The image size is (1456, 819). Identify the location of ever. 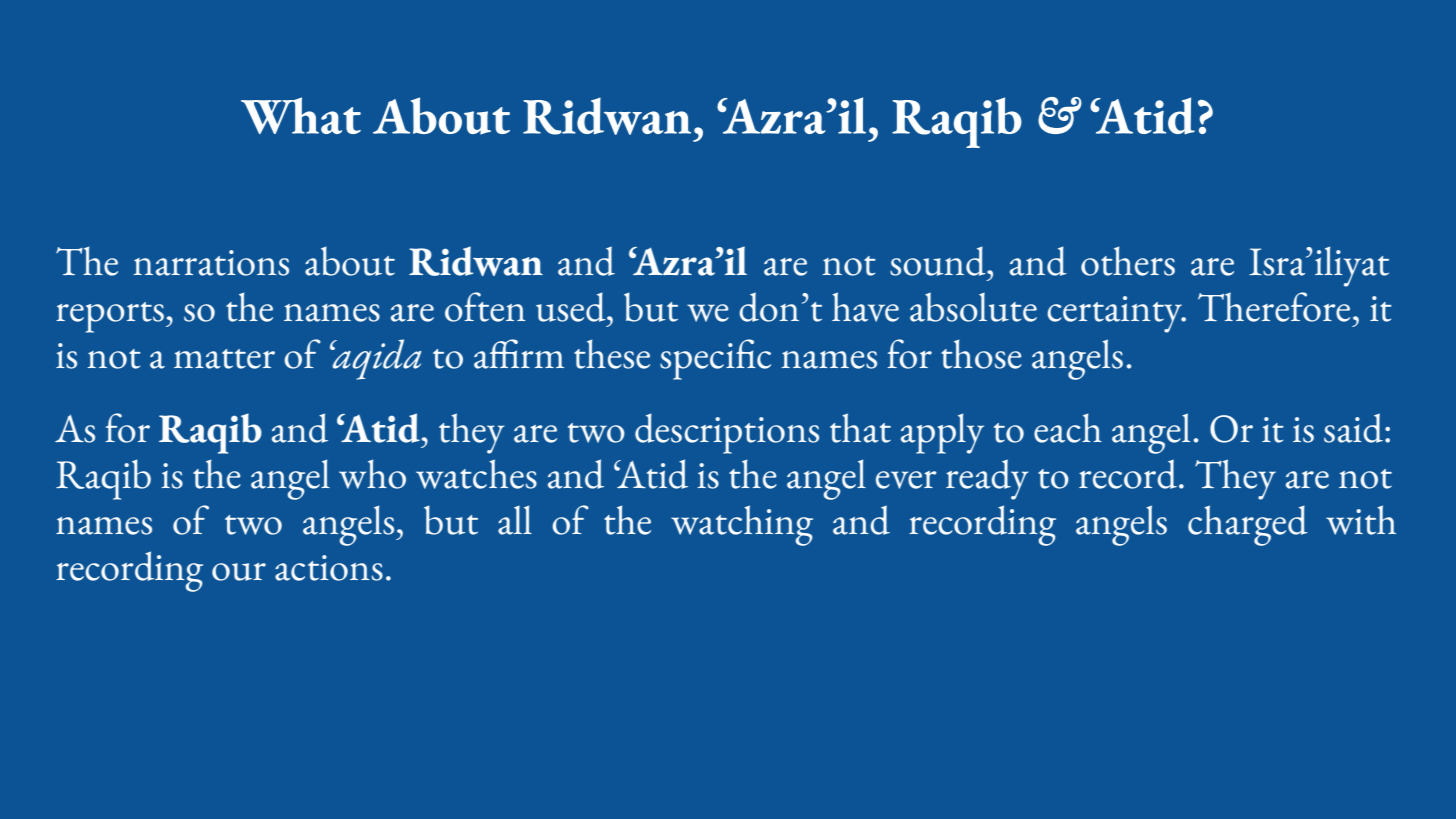
(906, 480).
